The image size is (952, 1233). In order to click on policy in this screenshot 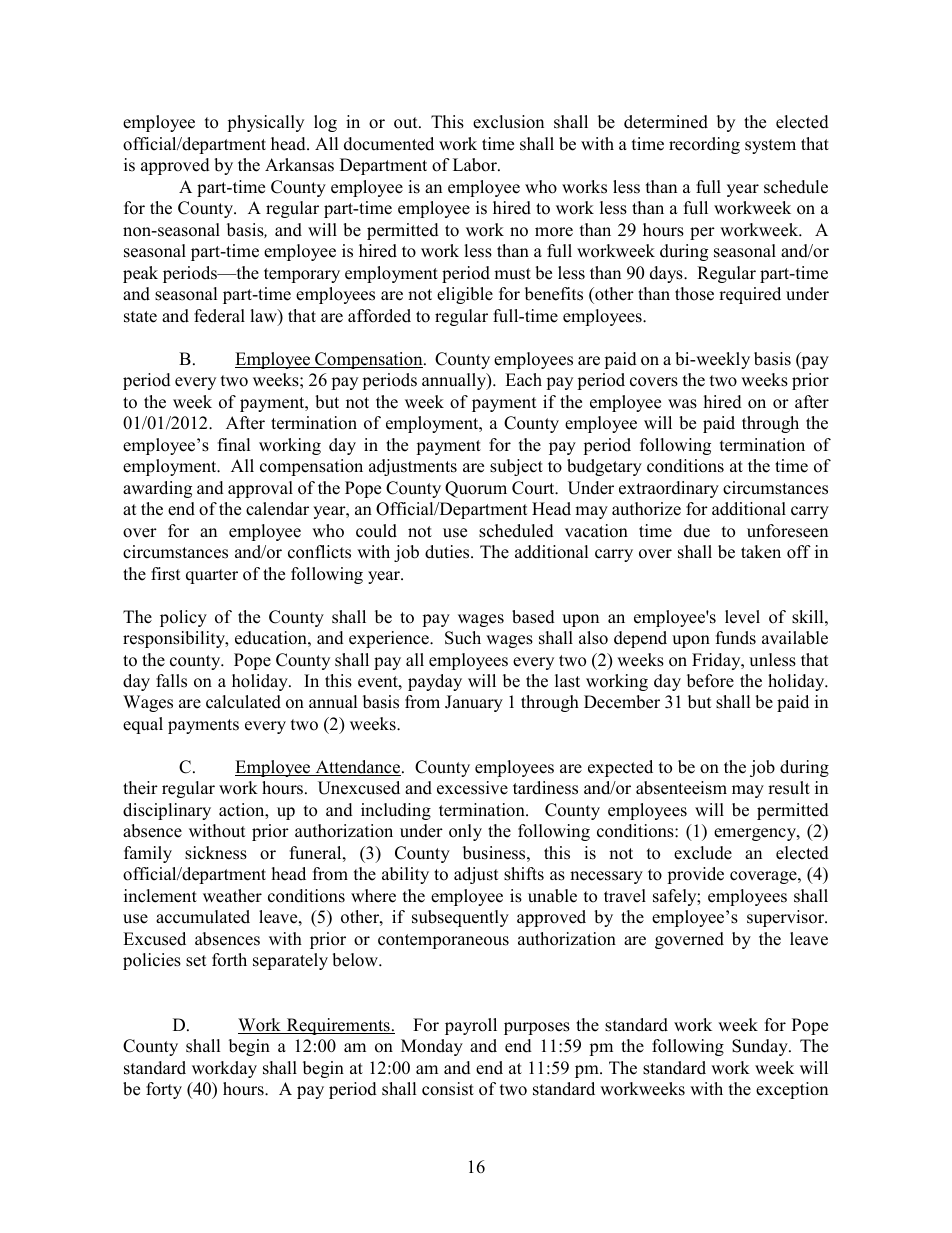, I will do `click(183, 618)`.
